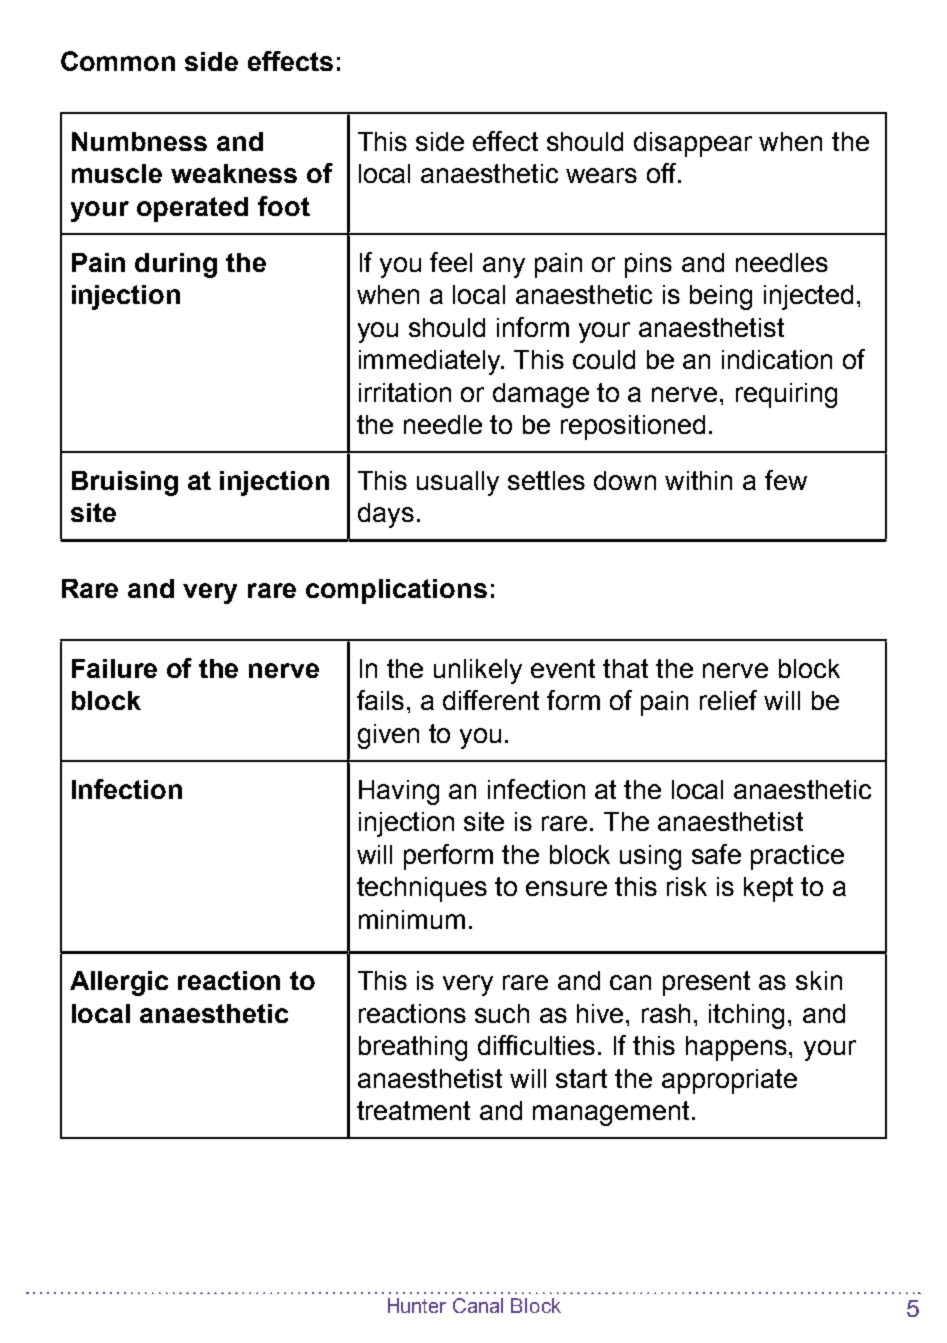  Describe the element at coordinates (729, 1081) in the screenshot. I see `appropriate` at that location.
